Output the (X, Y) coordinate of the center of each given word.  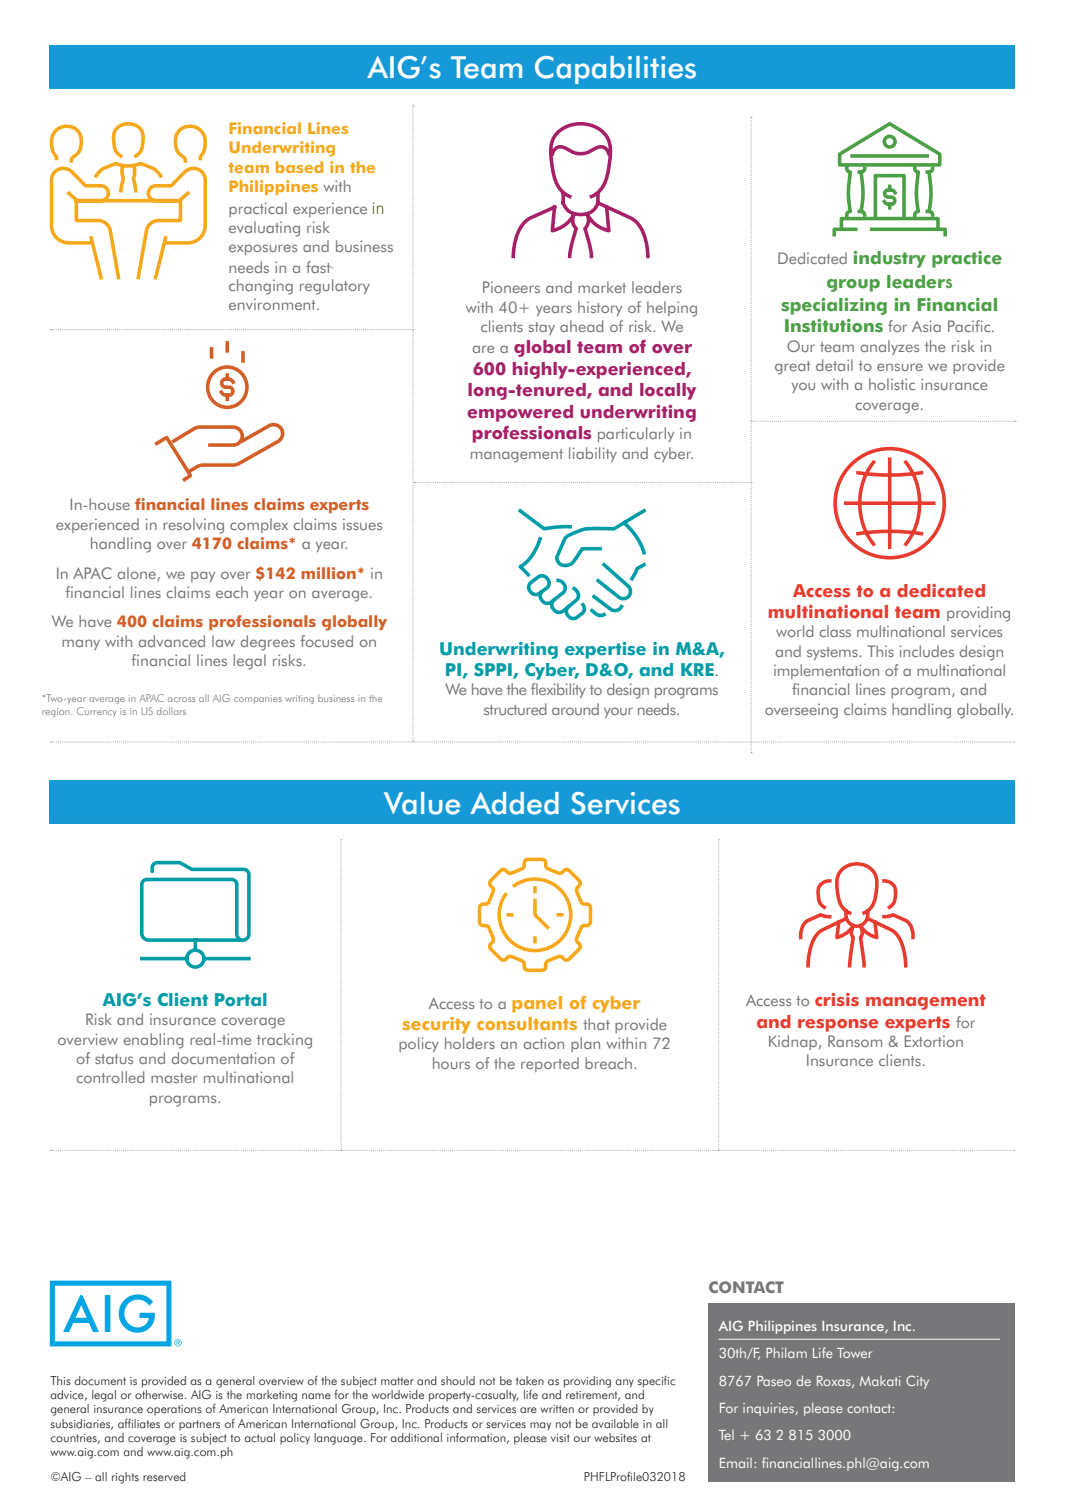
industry (890, 259)
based (299, 167)
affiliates (139, 1423)
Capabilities (615, 70)
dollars (171, 711)
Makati (880, 1381)
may (540, 1426)
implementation (826, 671)
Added (514, 803)
